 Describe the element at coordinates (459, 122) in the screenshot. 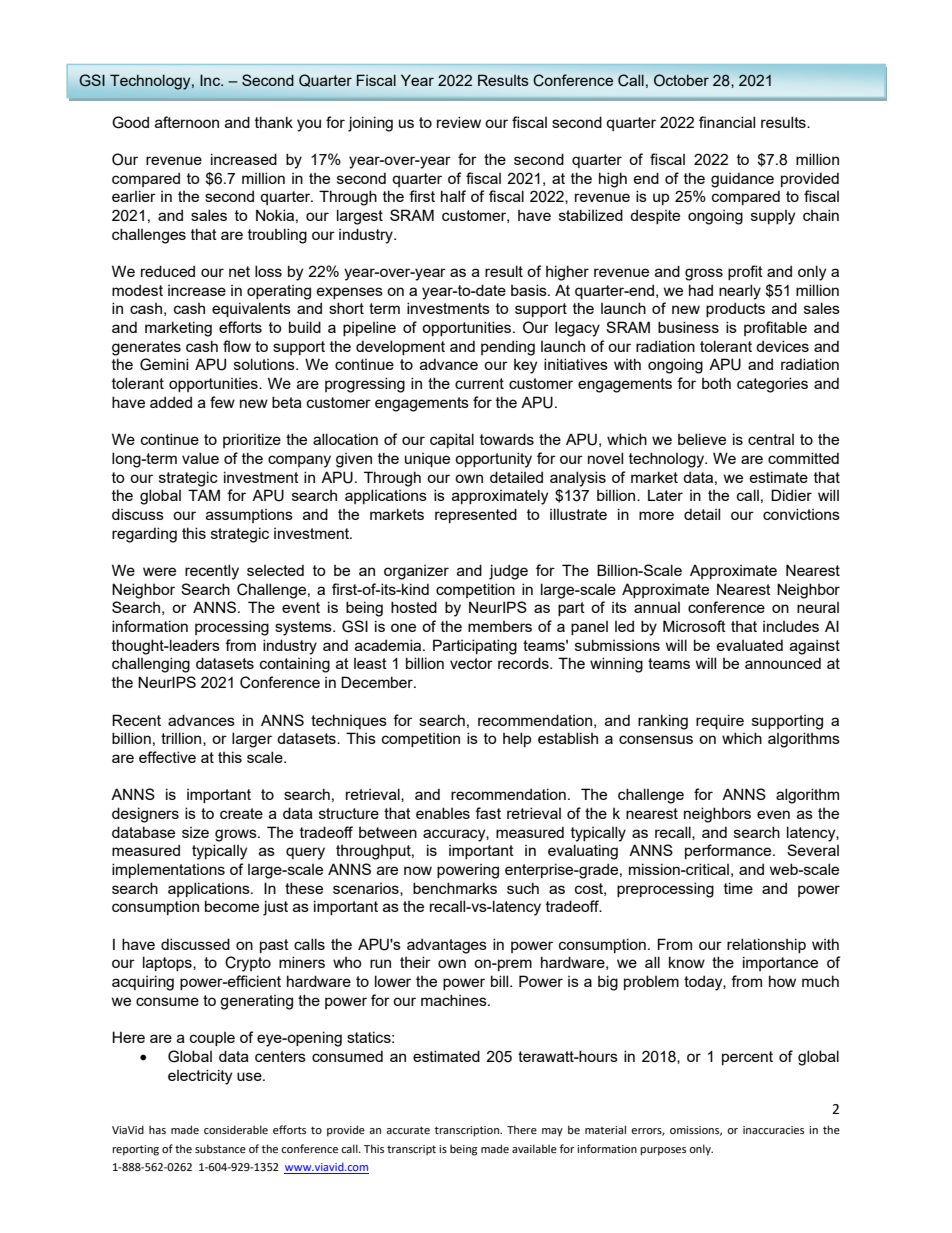

I see `review` at that location.
